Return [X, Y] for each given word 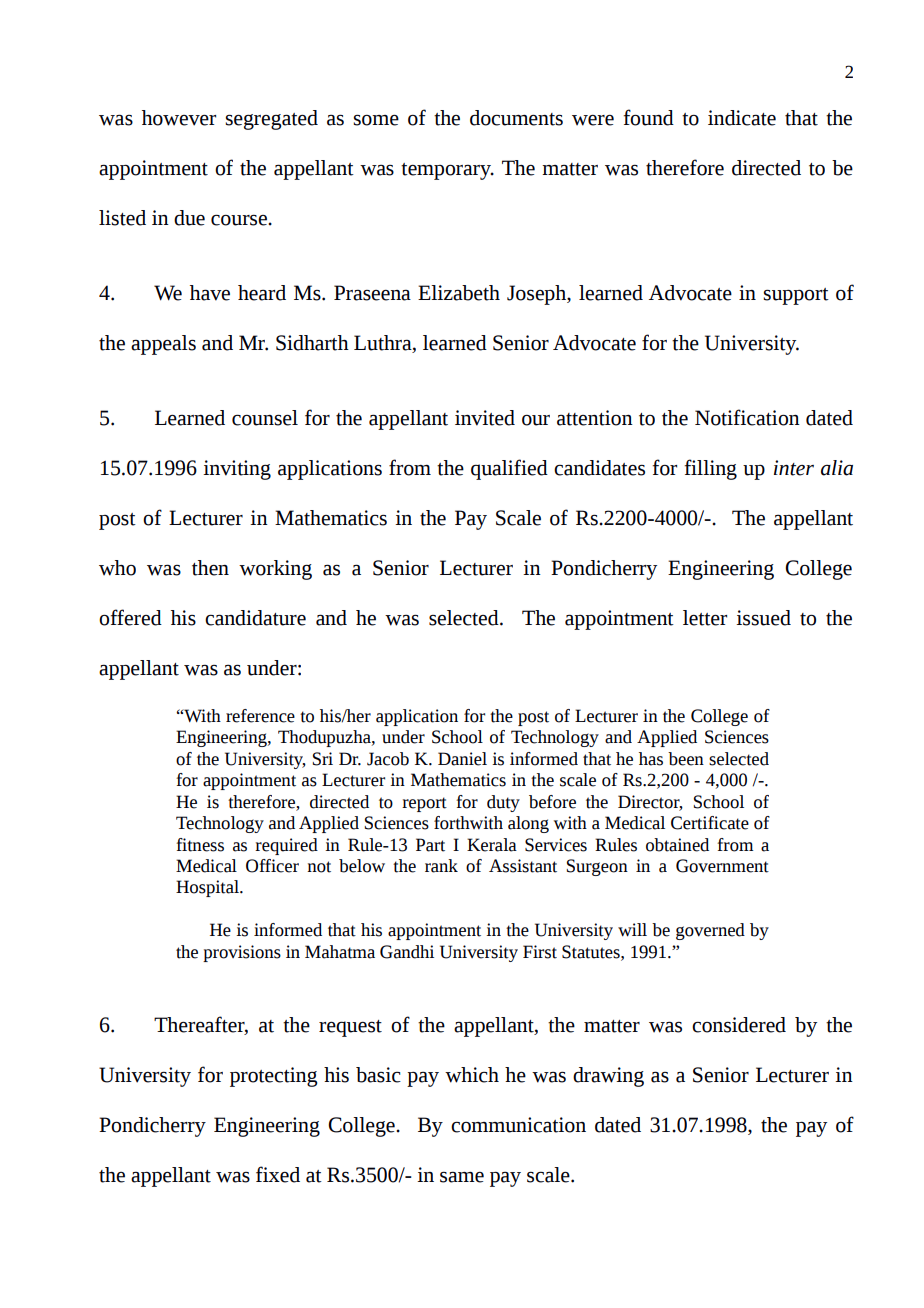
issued [763, 618]
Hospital [208, 888]
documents [516, 118]
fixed [278, 1174]
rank [441, 866]
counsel [265, 418]
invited [485, 418]
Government [722, 866]
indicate [742, 118]
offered [130, 617]
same [462, 1177]
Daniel [462, 759]
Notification [747, 417]
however [179, 118]
